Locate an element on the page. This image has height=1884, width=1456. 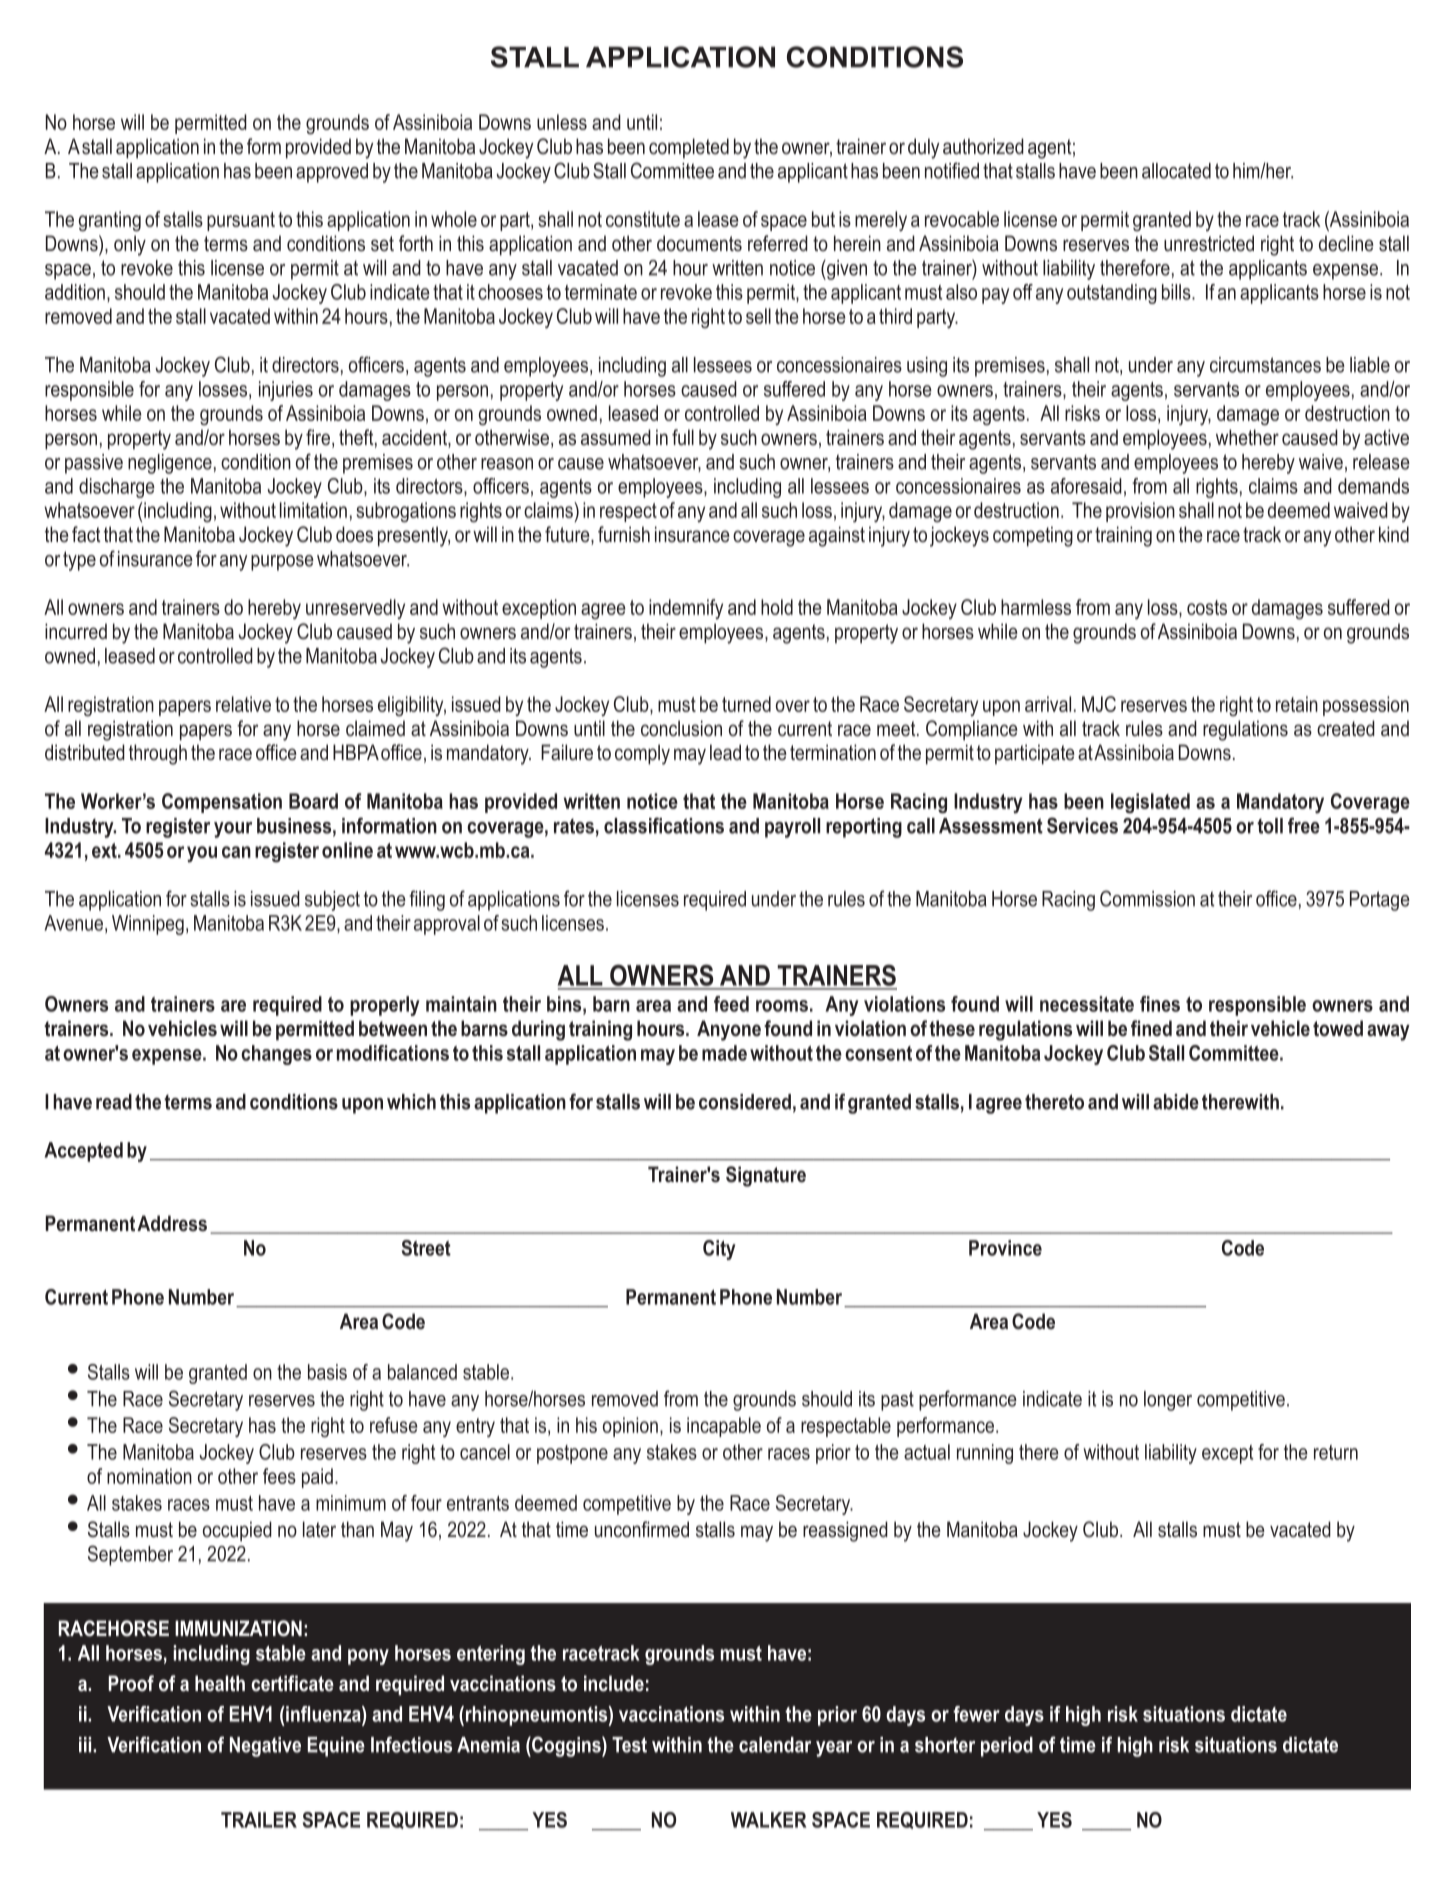
completed is located at coordinates (689, 148).
